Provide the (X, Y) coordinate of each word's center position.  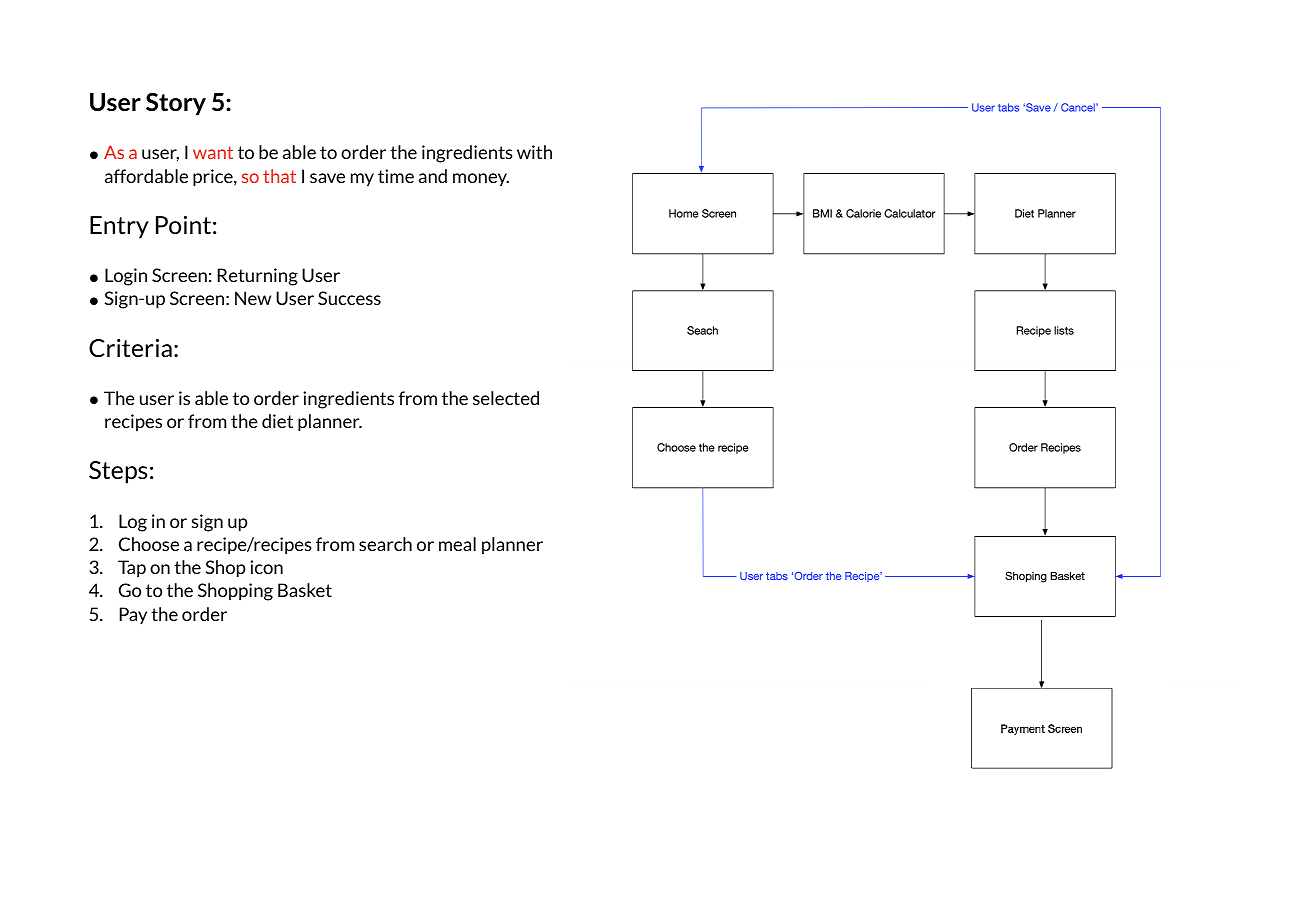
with (534, 152)
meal (457, 544)
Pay (133, 615)
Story (176, 104)
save (327, 178)
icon (266, 567)
